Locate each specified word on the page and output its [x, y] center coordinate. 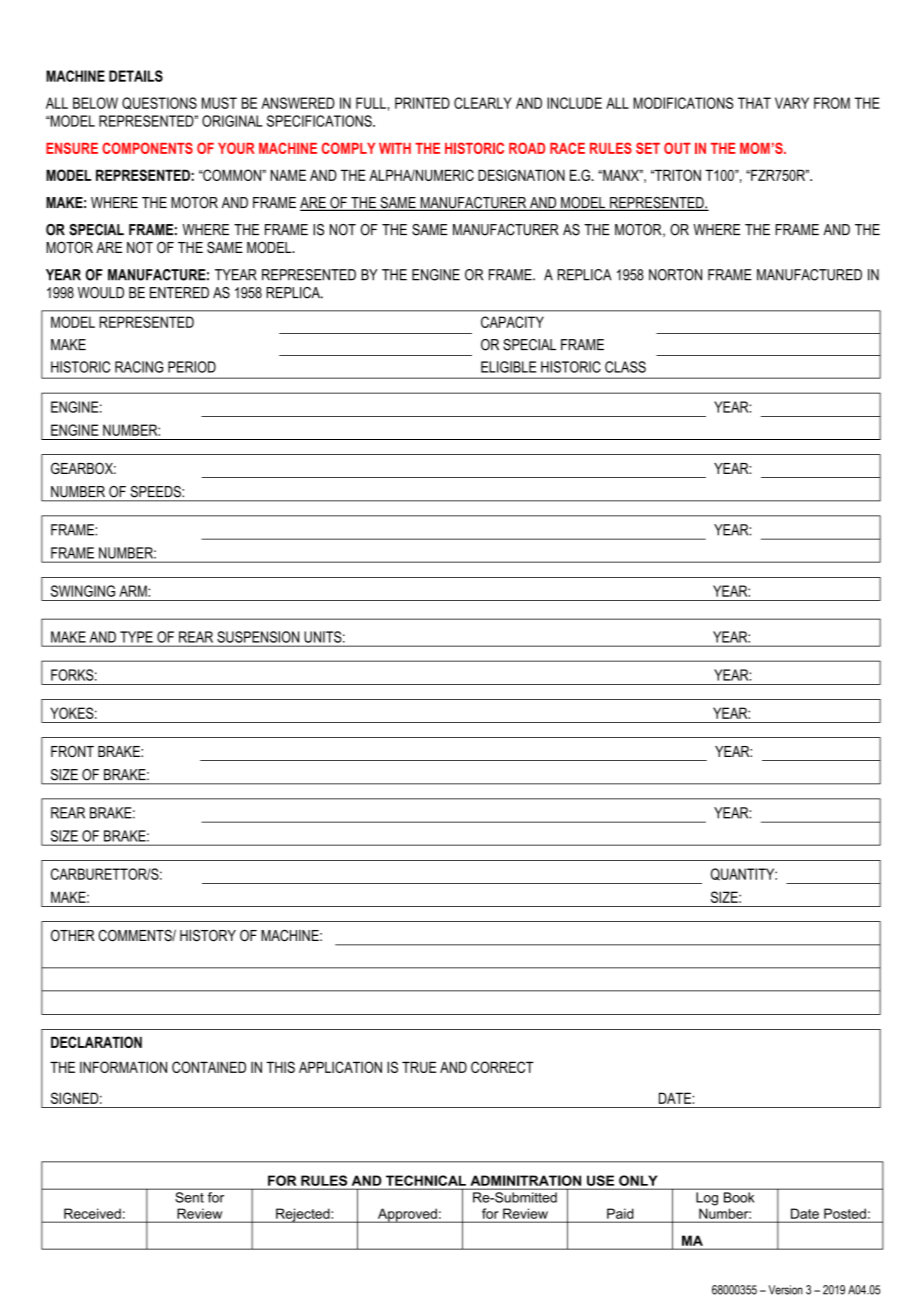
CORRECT [502, 1067]
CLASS [625, 367]
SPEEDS [157, 491]
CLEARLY [483, 103]
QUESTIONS [159, 103]
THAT [754, 103]
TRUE [419, 1067]
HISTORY [208, 935]
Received [92, 1213]
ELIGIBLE [508, 367]
